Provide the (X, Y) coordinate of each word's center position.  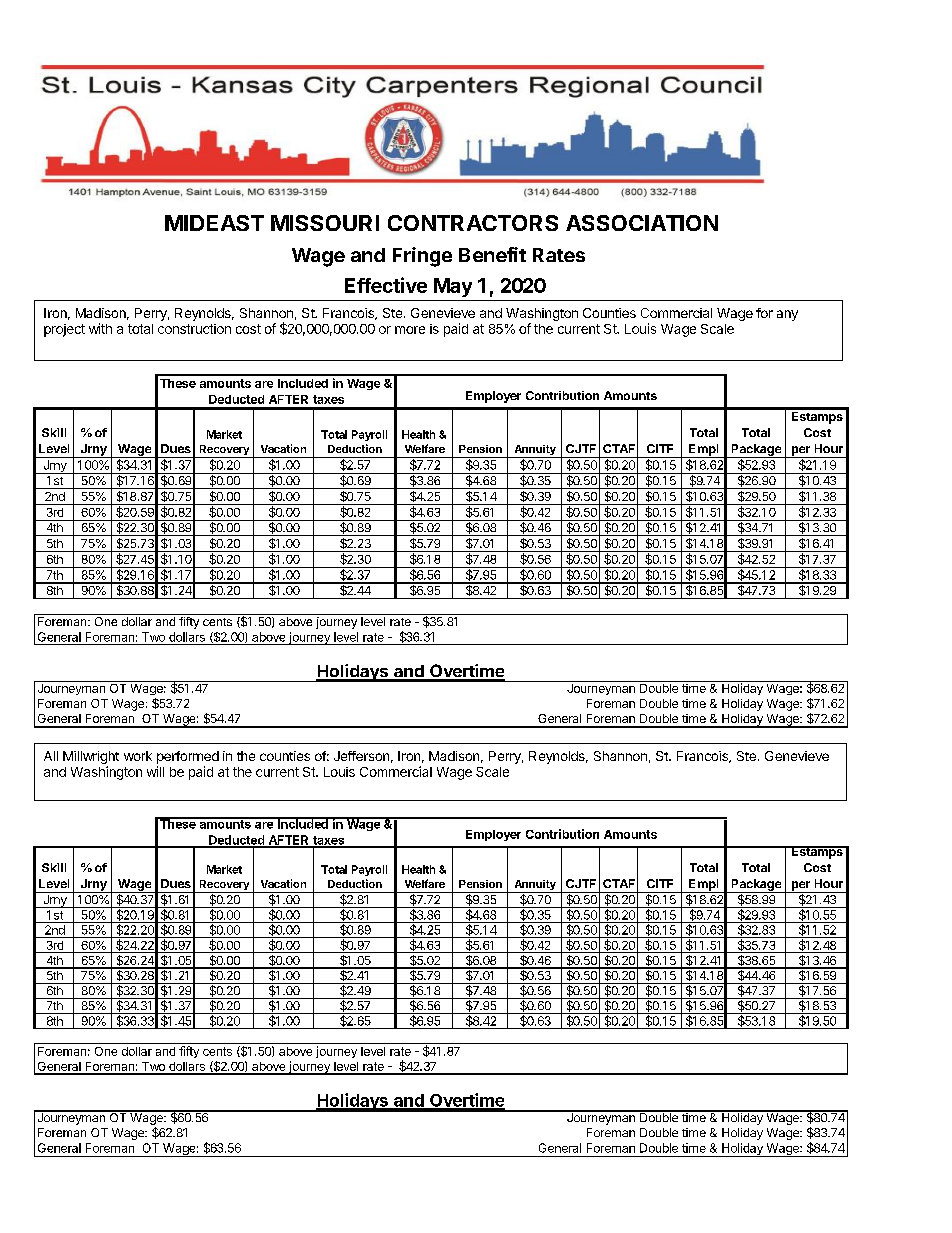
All (51, 756)
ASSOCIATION (642, 223)
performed (188, 757)
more (410, 330)
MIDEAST (214, 223)
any (787, 315)
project (64, 330)
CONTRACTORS (473, 223)
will (155, 771)
